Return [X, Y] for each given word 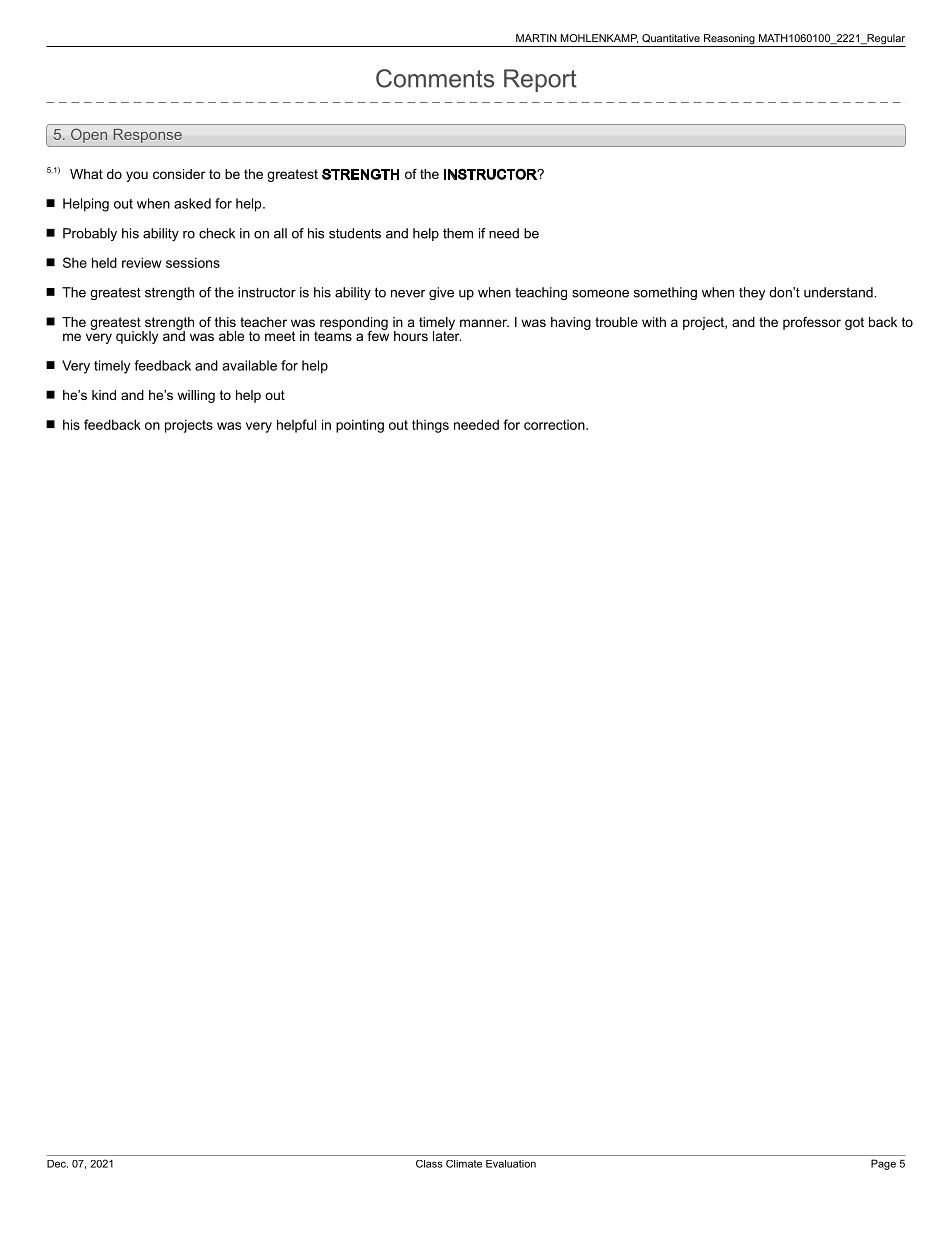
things [430, 426]
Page [883, 1164]
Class [429, 1164]
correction [555, 425]
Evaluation [511, 1164]
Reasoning [729, 40]
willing [196, 396]
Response [148, 136]
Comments [435, 78]
